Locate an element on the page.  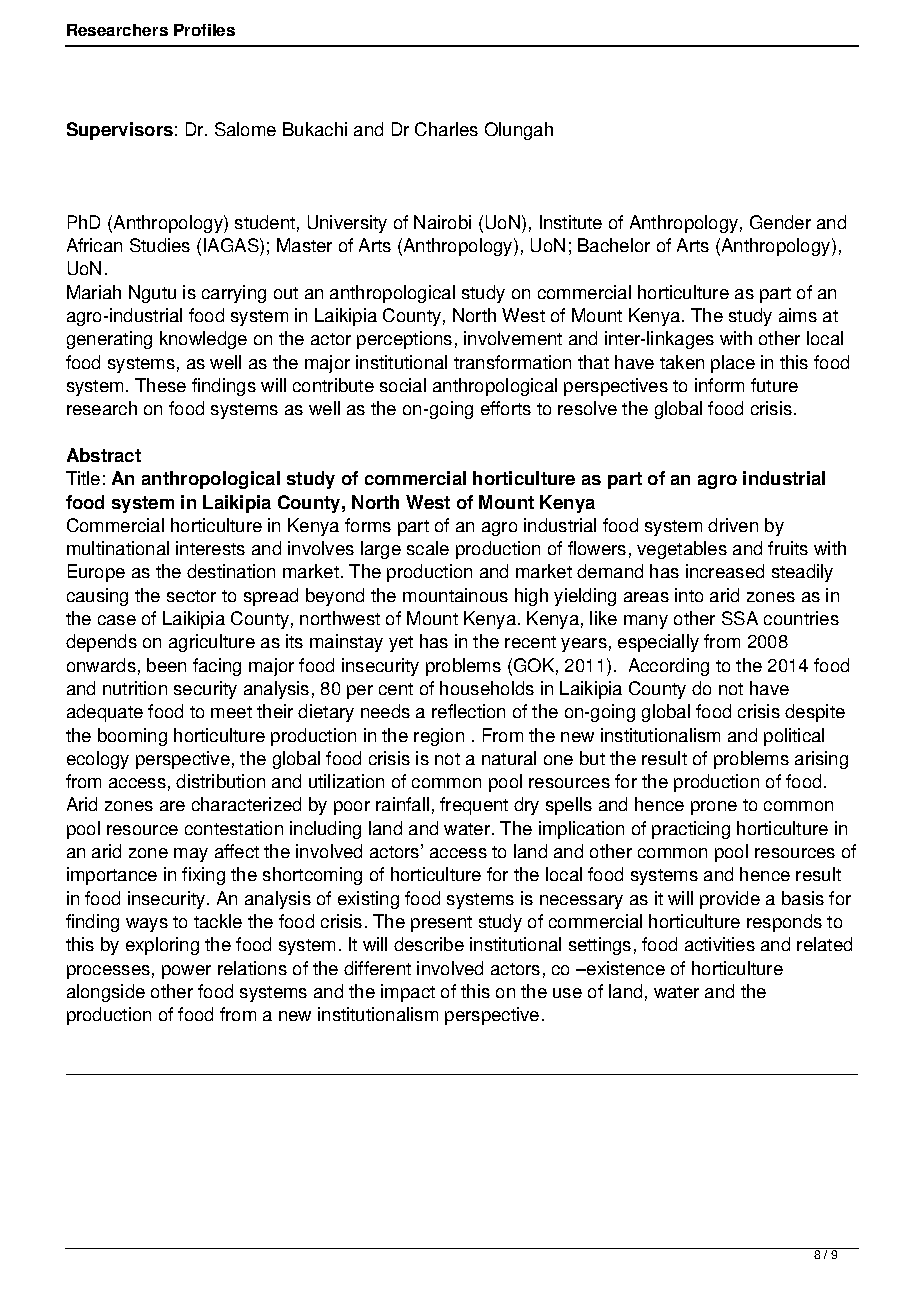
Gender is located at coordinates (780, 222).
